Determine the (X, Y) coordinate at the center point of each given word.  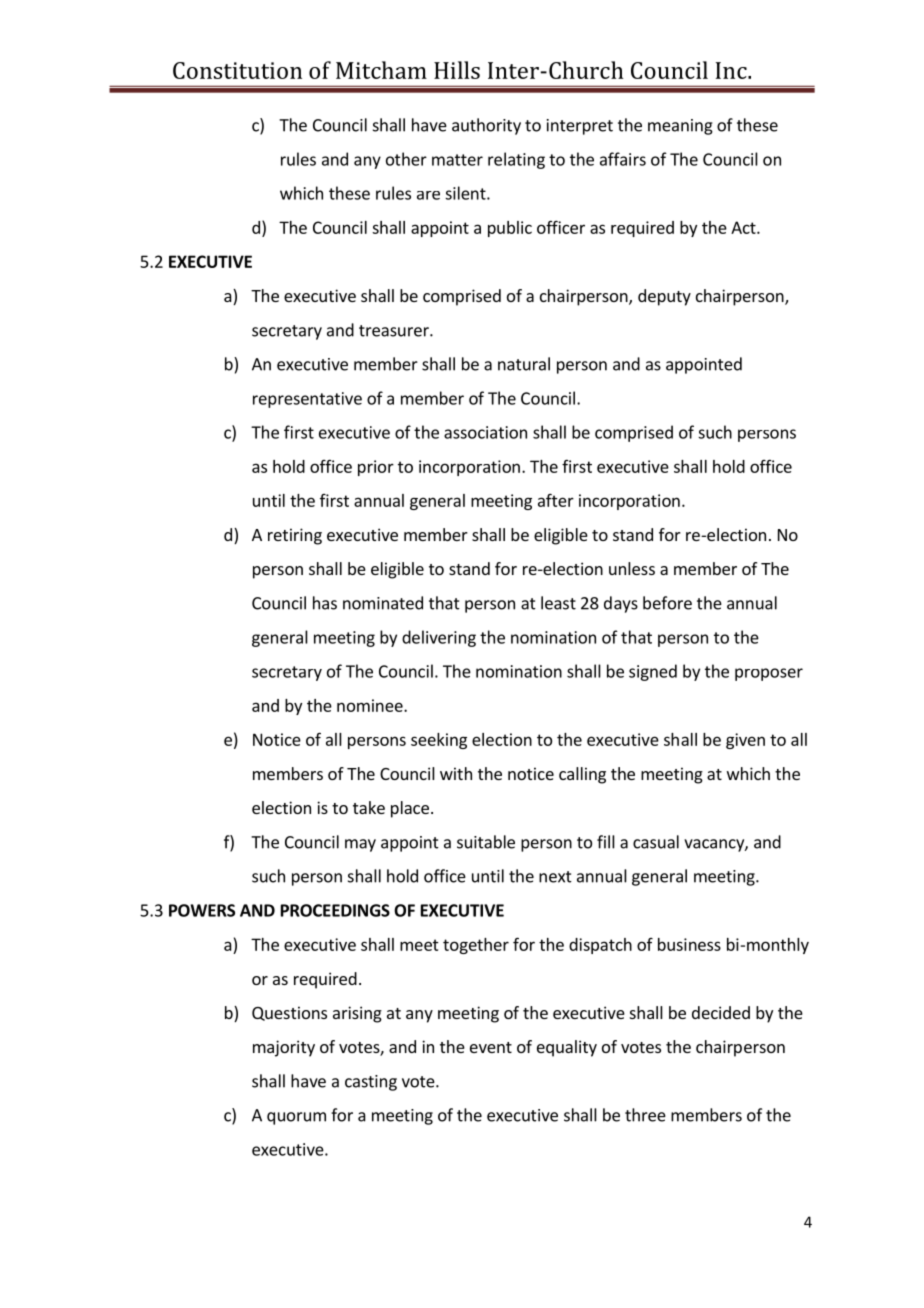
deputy (664, 297)
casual (656, 842)
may (360, 845)
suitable (486, 842)
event (491, 1047)
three (645, 1115)
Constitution (237, 70)
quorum (296, 1118)
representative (307, 400)
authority (486, 126)
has (325, 603)
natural (524, 364)
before (667, 603)
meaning (680, 127)
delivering (439, 638)
